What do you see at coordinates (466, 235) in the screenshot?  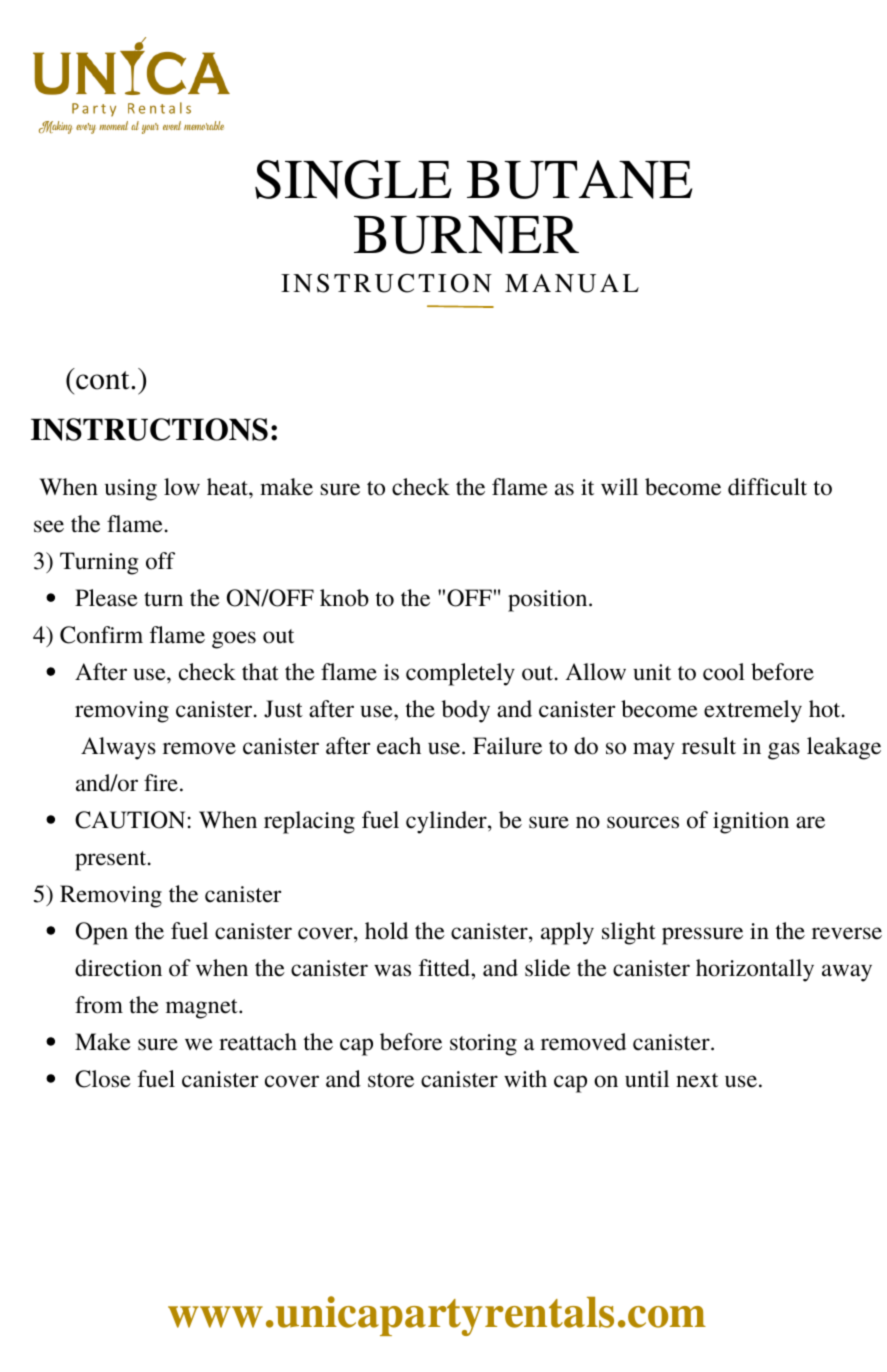 I see `BURNER` at bounding box center [466, 235].
